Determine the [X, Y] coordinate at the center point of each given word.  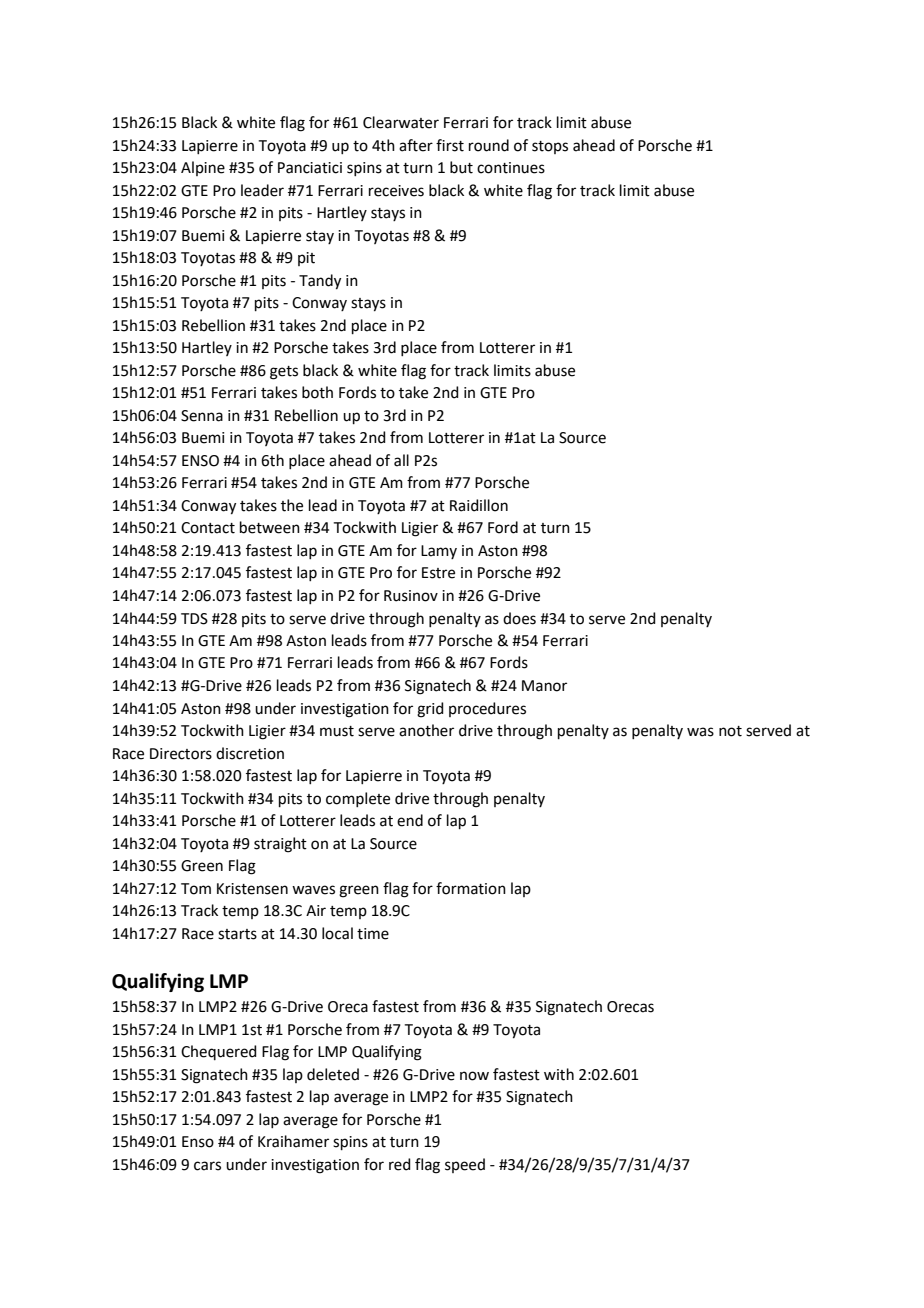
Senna [202, 416]
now [474, 1076]
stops [550, 147]
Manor [544, 686]
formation [471, 888]
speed [465, 1165]
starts [237, 934]
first [450, 145]
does [519, 618]
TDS [194, 619]
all [401, 460]
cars [207, 1166]
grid [430, 710]
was [700, 732]
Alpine [203, 168]
